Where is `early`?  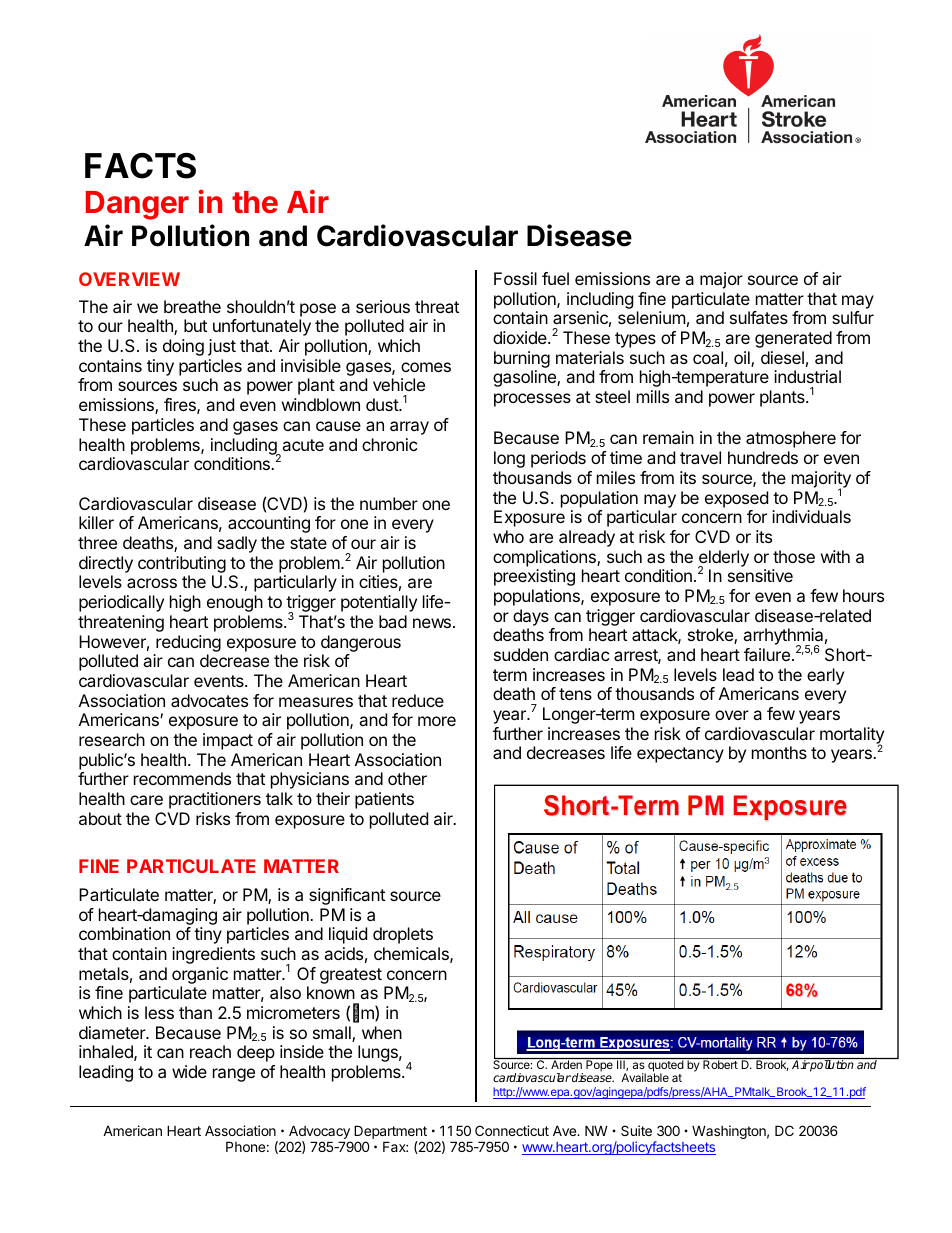 early is located at coordinates (825, 676).
